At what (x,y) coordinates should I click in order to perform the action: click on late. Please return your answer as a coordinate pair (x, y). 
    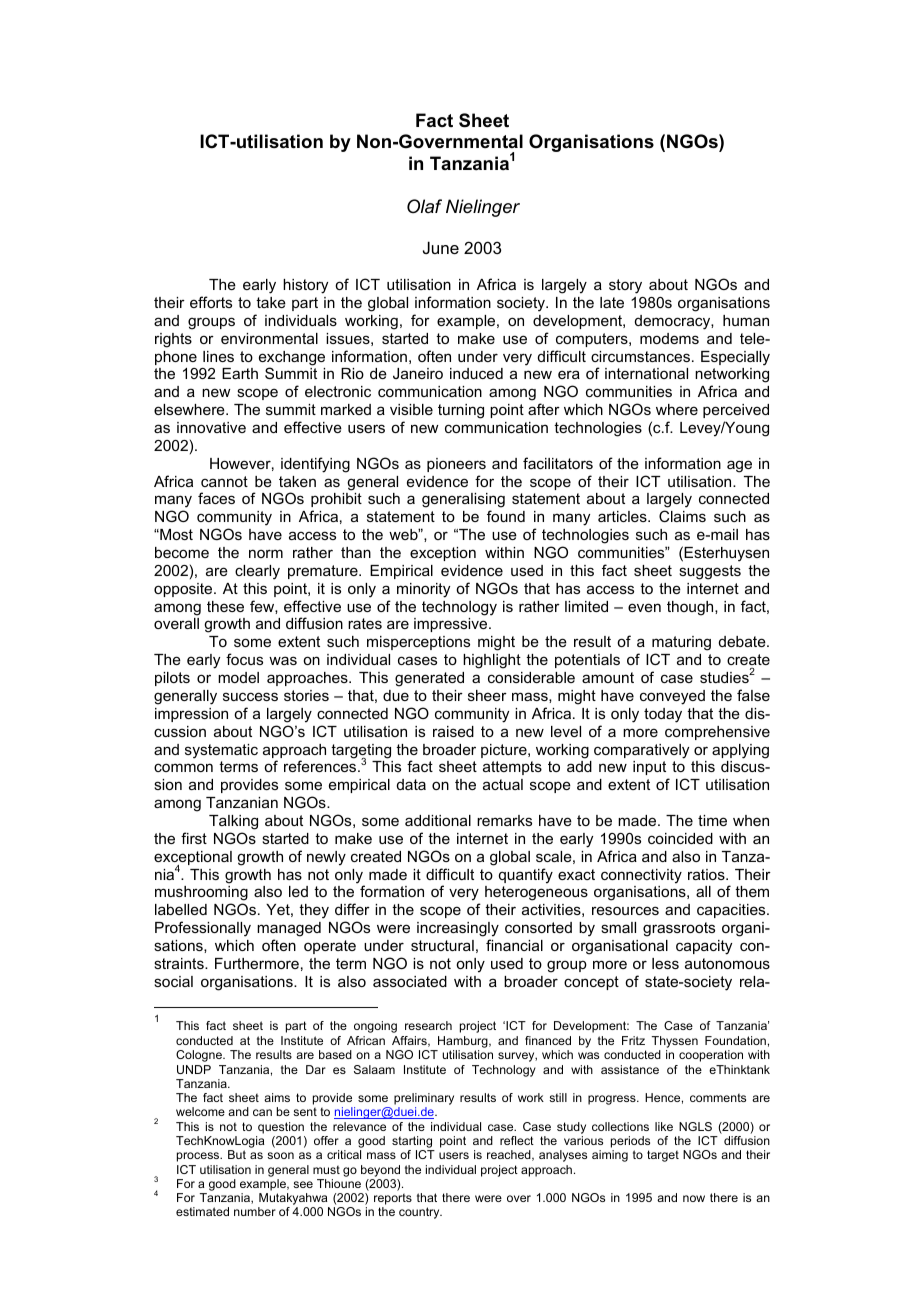
    Looking at the image, I should click on (612, 302).
